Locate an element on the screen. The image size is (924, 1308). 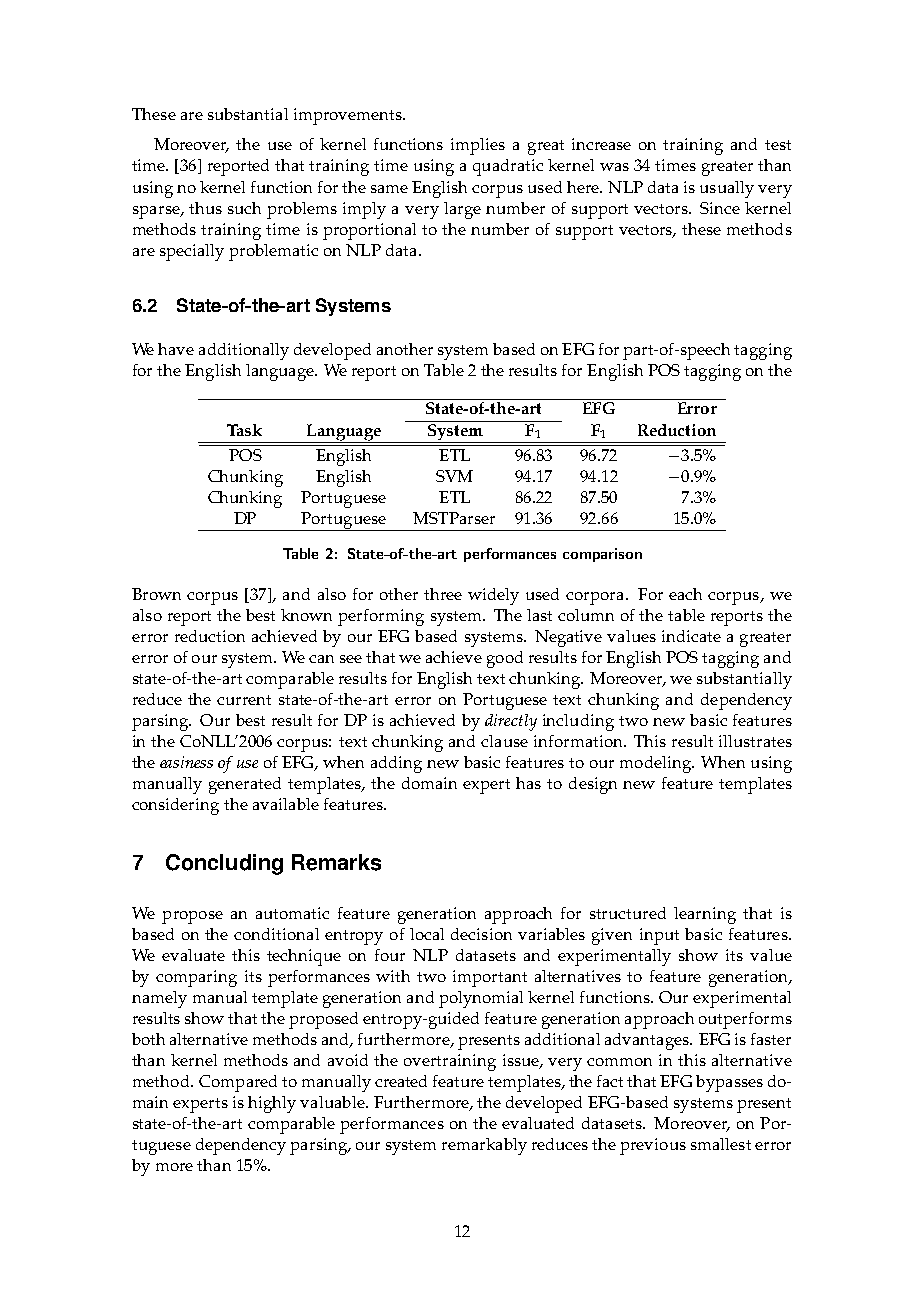
usually is located at coordinates (727, 189).
